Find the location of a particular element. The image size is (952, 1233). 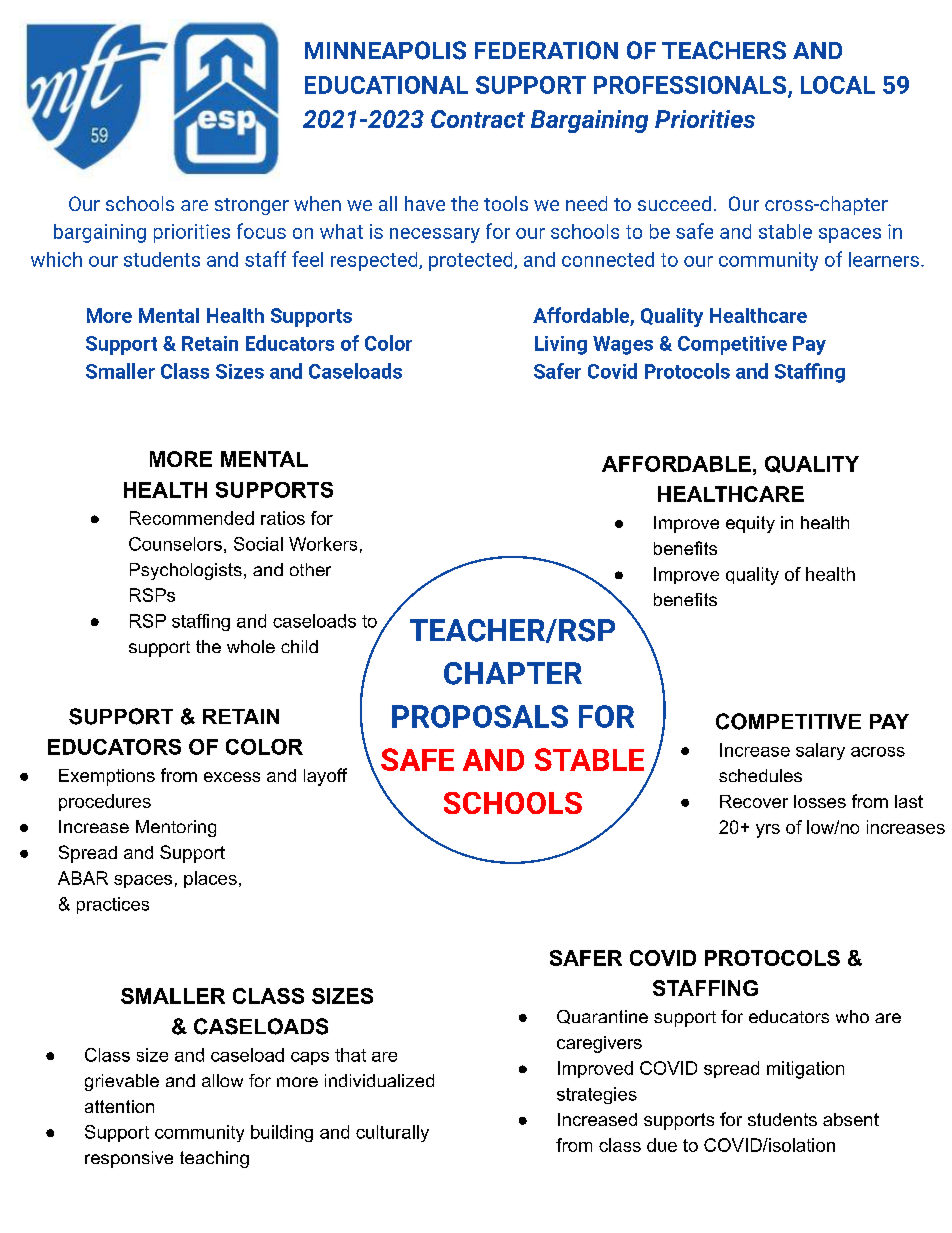

LOCAL is located at coordinates (838, 85).
